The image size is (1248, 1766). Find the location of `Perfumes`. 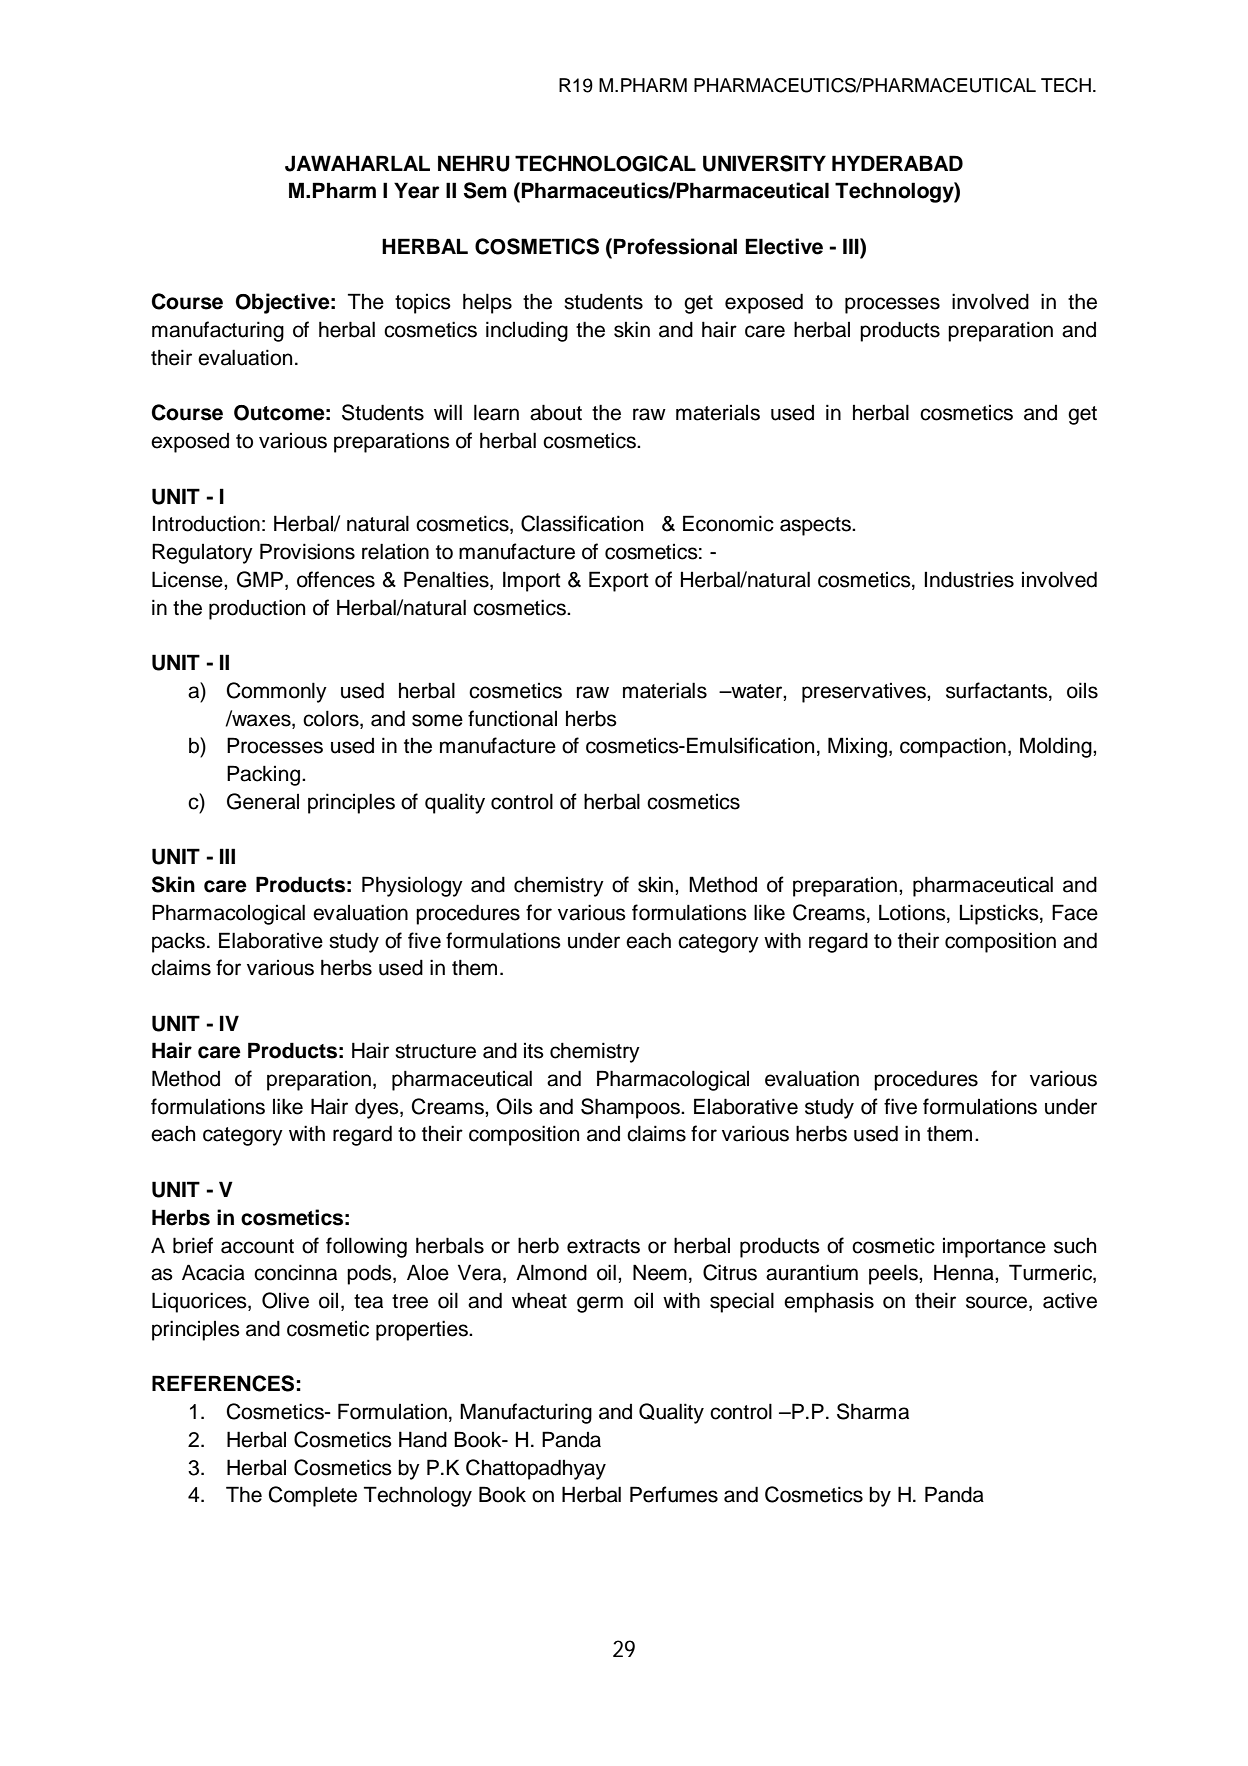

Perfumes is located at coordinates (674, 1494).
